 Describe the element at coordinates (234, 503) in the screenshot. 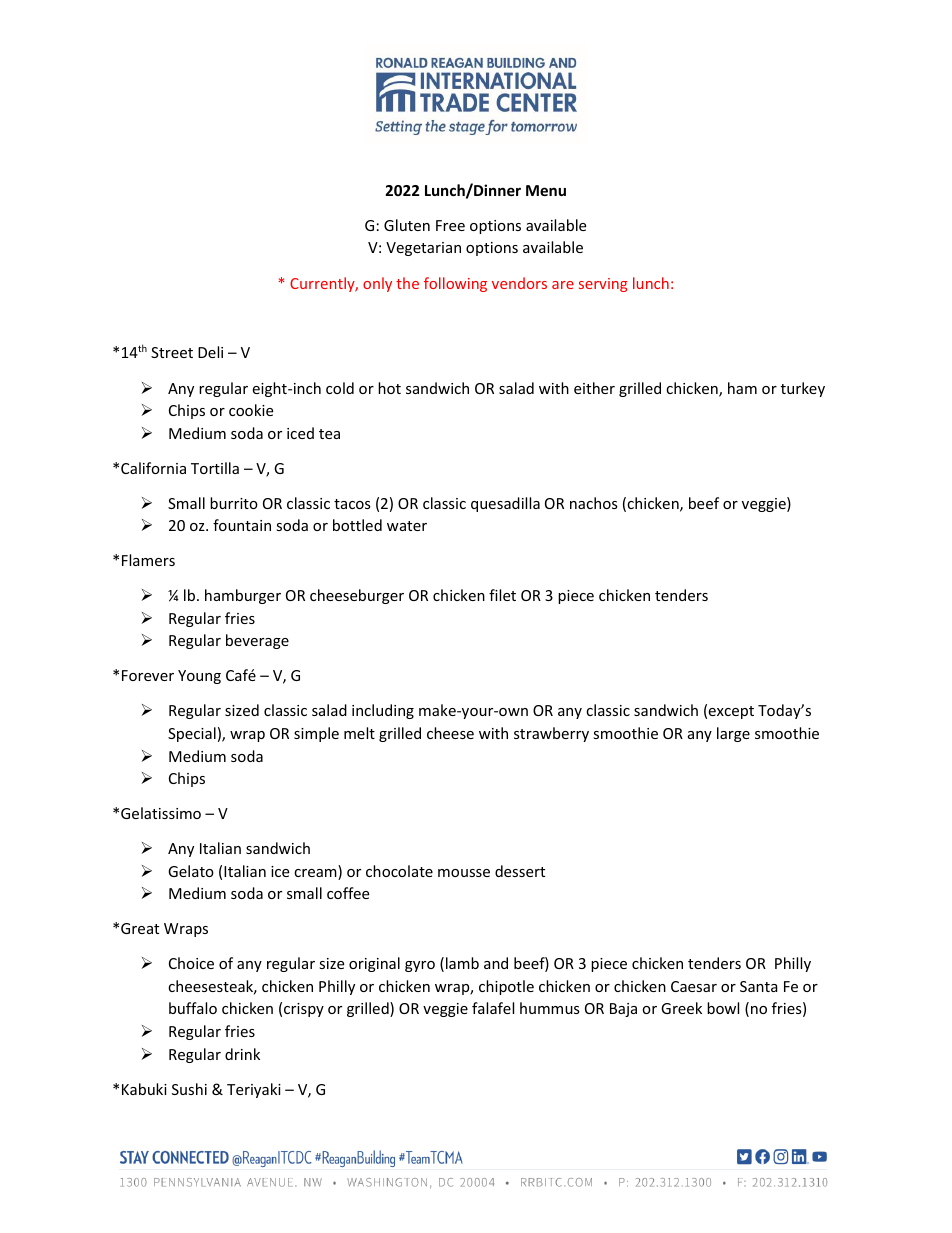

I see `burrito` at that location.
